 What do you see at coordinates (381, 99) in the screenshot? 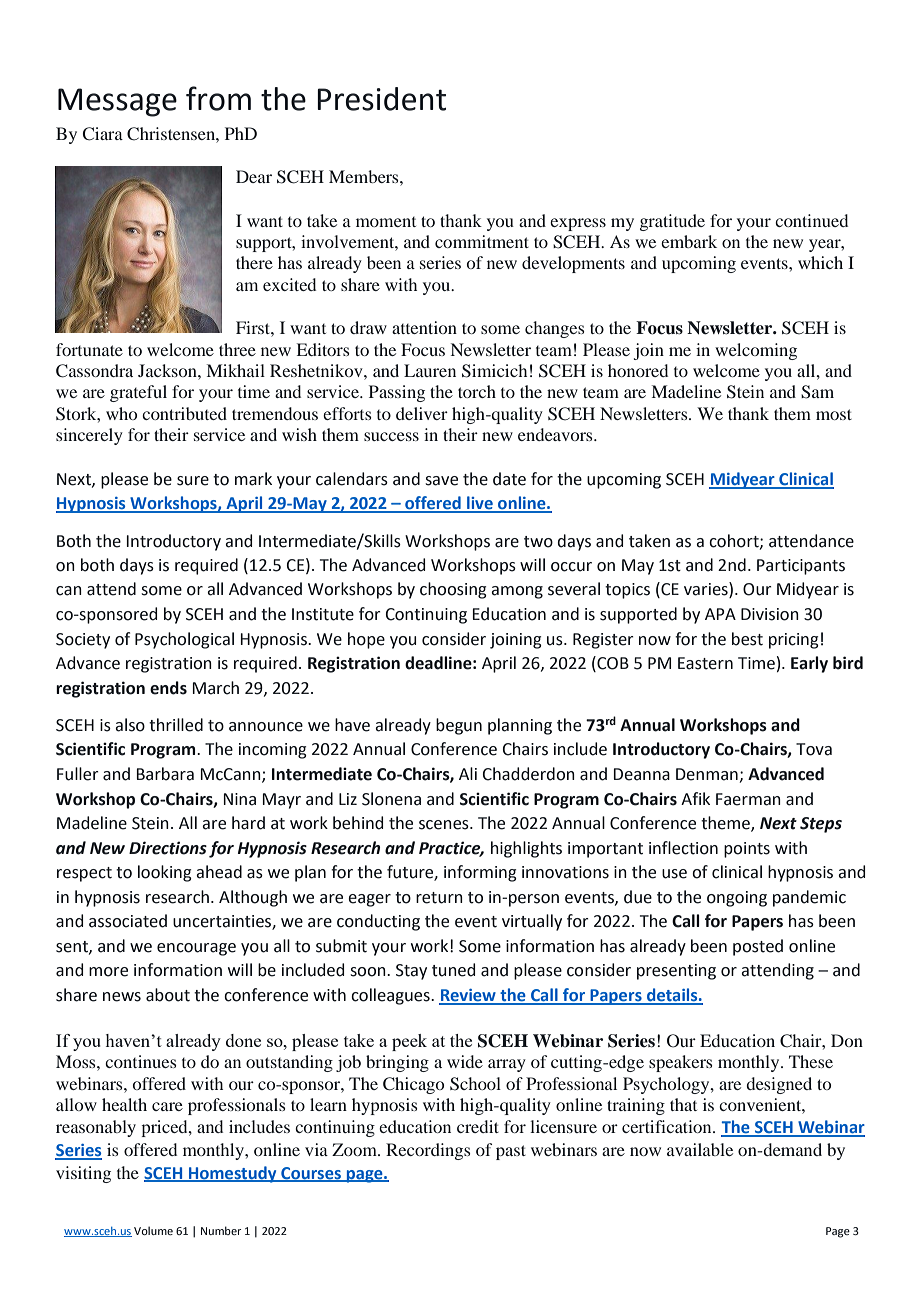
I see `President` at bounding box center [381, 99].
